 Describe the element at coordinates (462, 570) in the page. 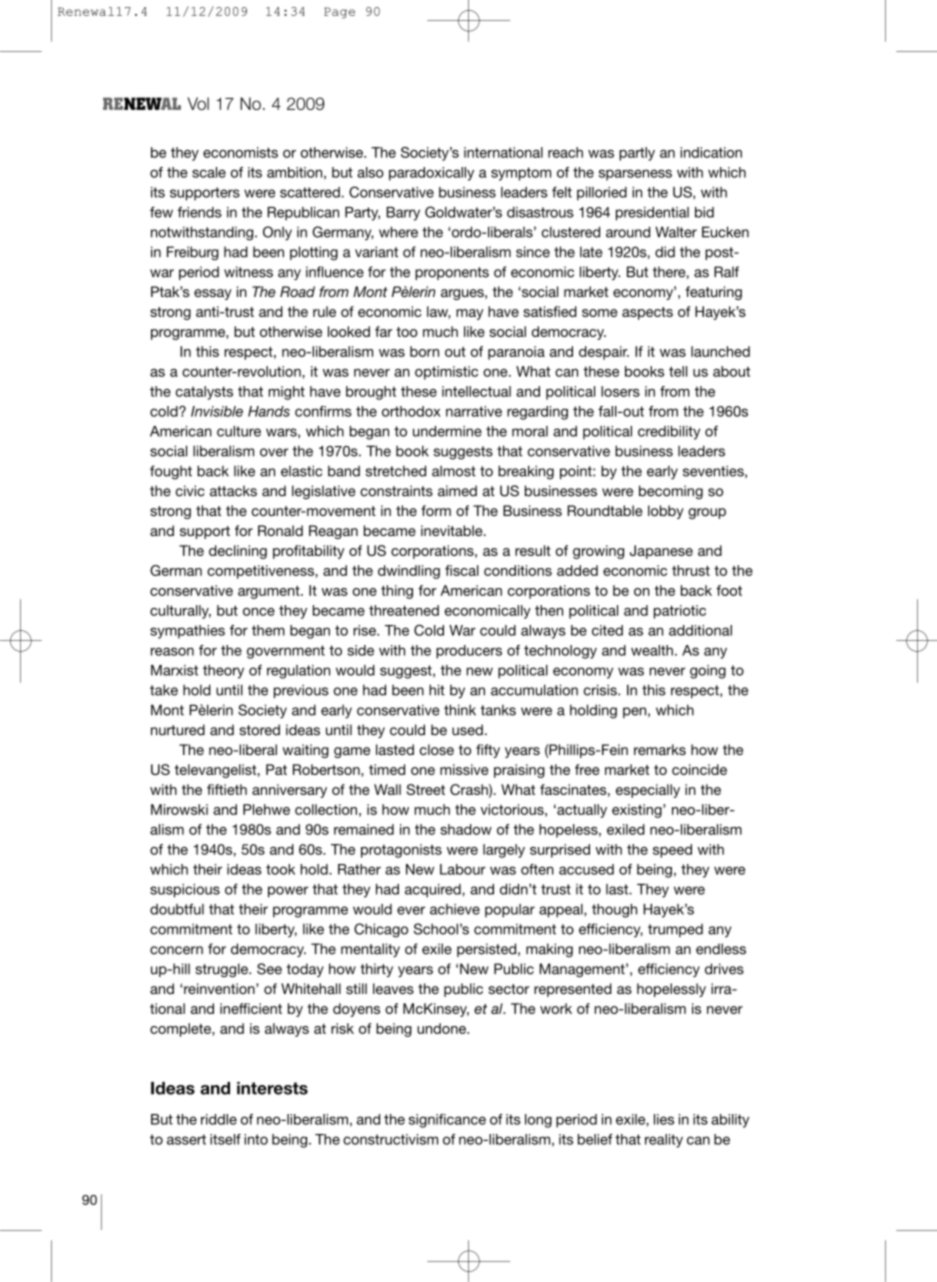

I see `fiscal` at that location.
